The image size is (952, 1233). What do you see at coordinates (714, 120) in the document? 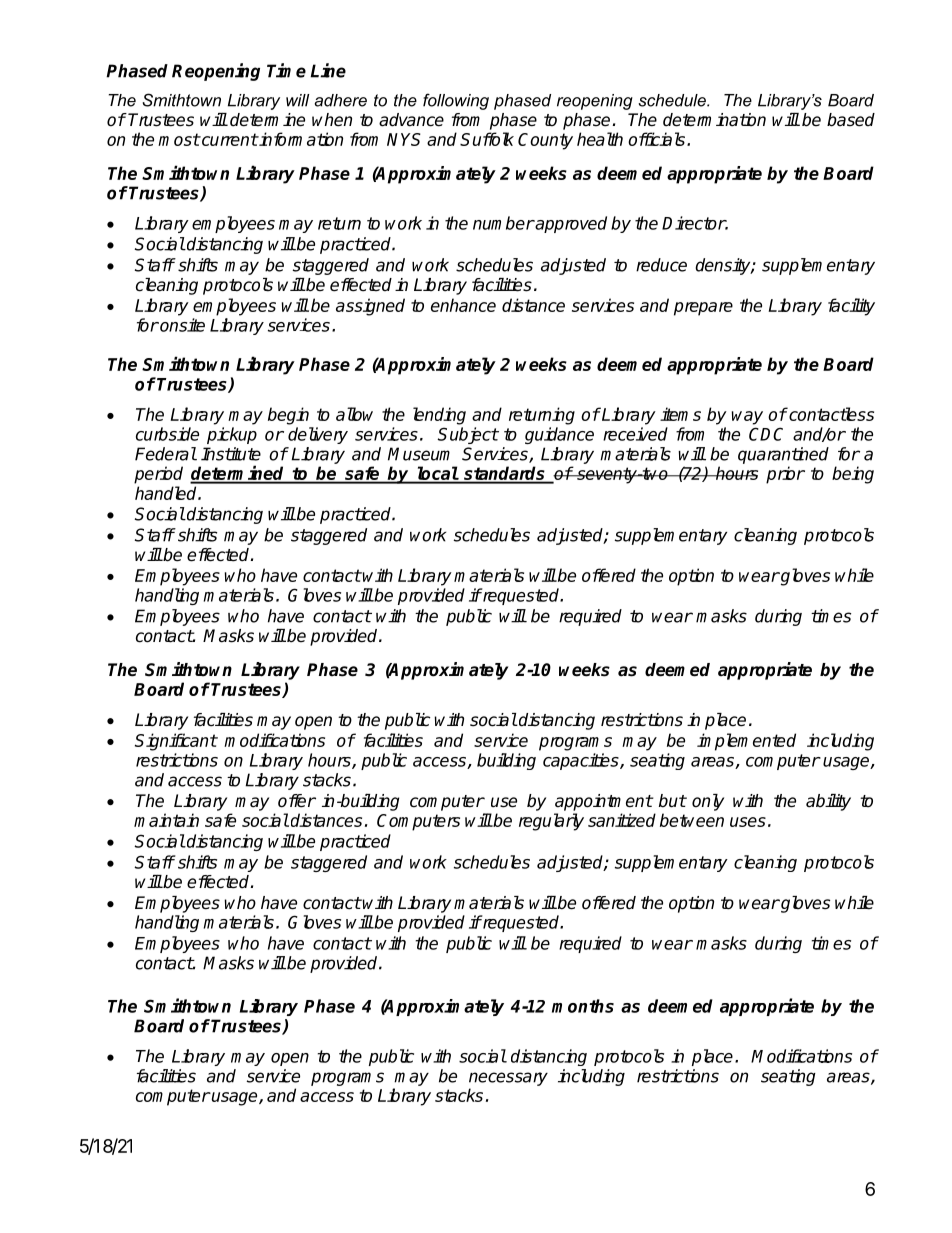
I see `determination` at bounding box center [714, 120].
